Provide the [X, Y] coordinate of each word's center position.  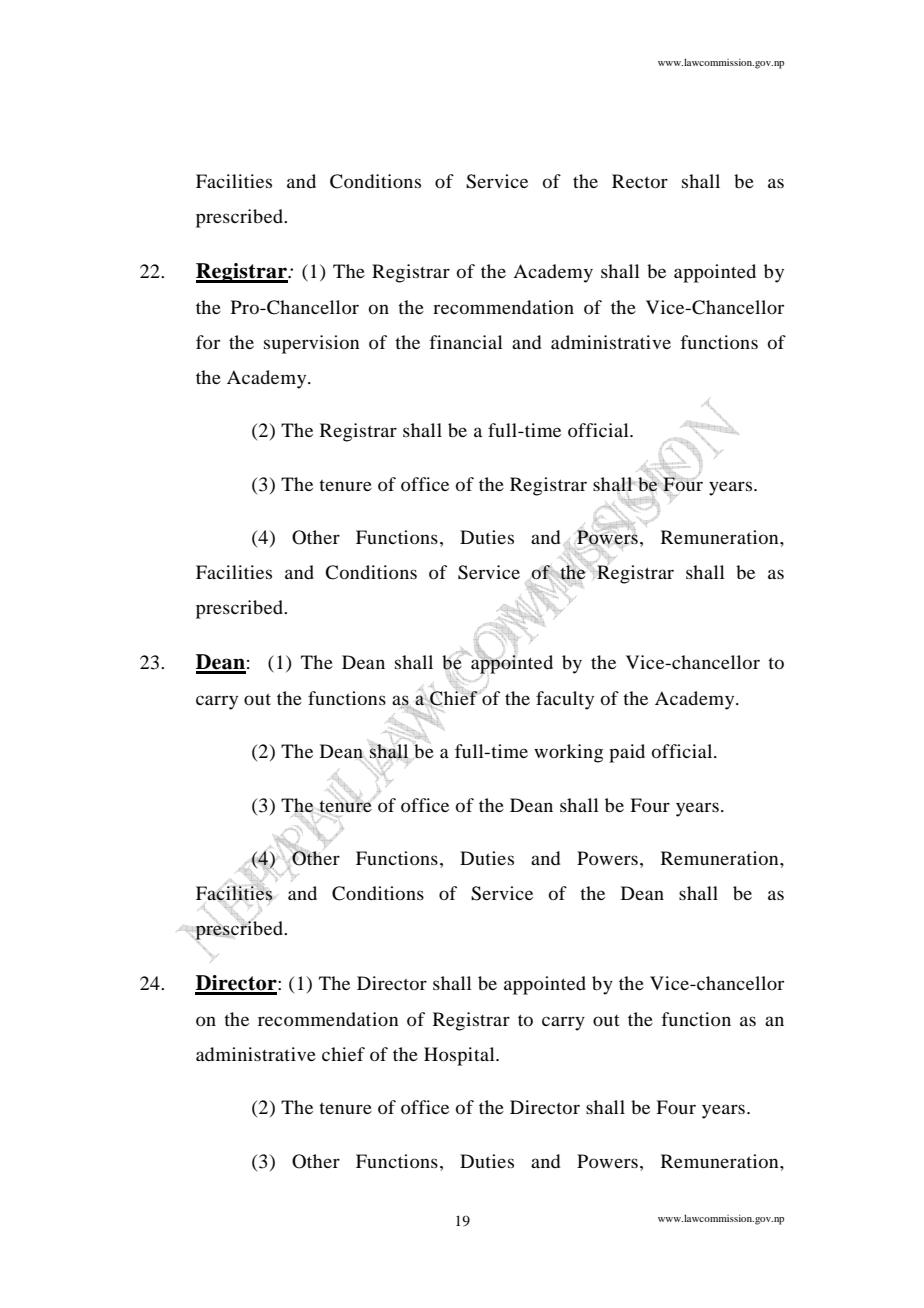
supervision [311, 344]
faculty [565, 700]
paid [627, 753]
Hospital [460, 1056]
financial [466, 342]
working [568, 753]
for [208, 342]
